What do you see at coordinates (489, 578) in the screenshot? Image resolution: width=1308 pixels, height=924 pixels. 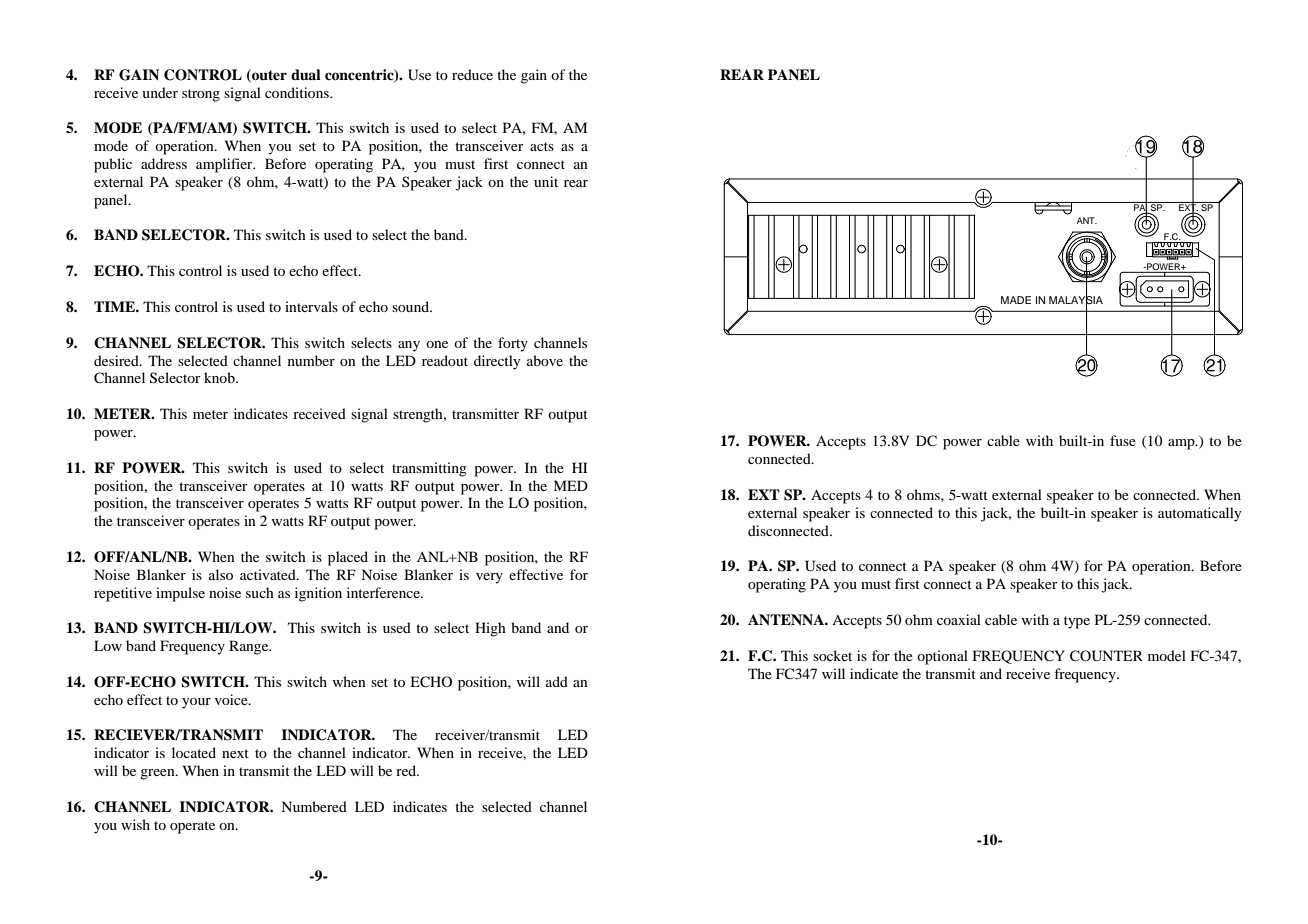 I see `very` at bounding box center [489, 578].
